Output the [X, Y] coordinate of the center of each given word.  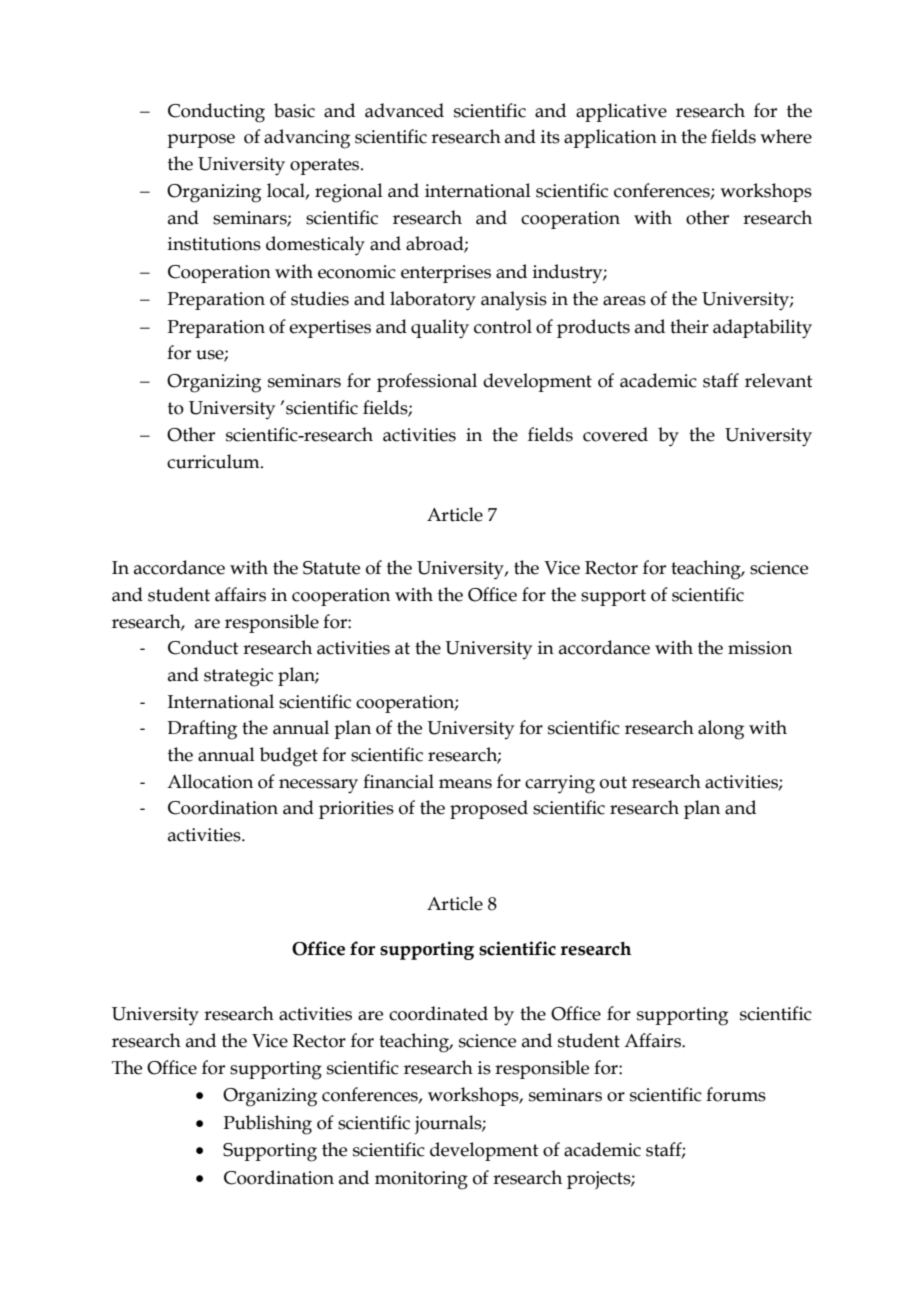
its [550, 137]
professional [427, 382]
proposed [489, 809]
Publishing [267, 1125]
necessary [318, 786]
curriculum [214, 461]
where [786, 136]
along [721, 730]
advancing [307, 139]
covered [615, 434]
